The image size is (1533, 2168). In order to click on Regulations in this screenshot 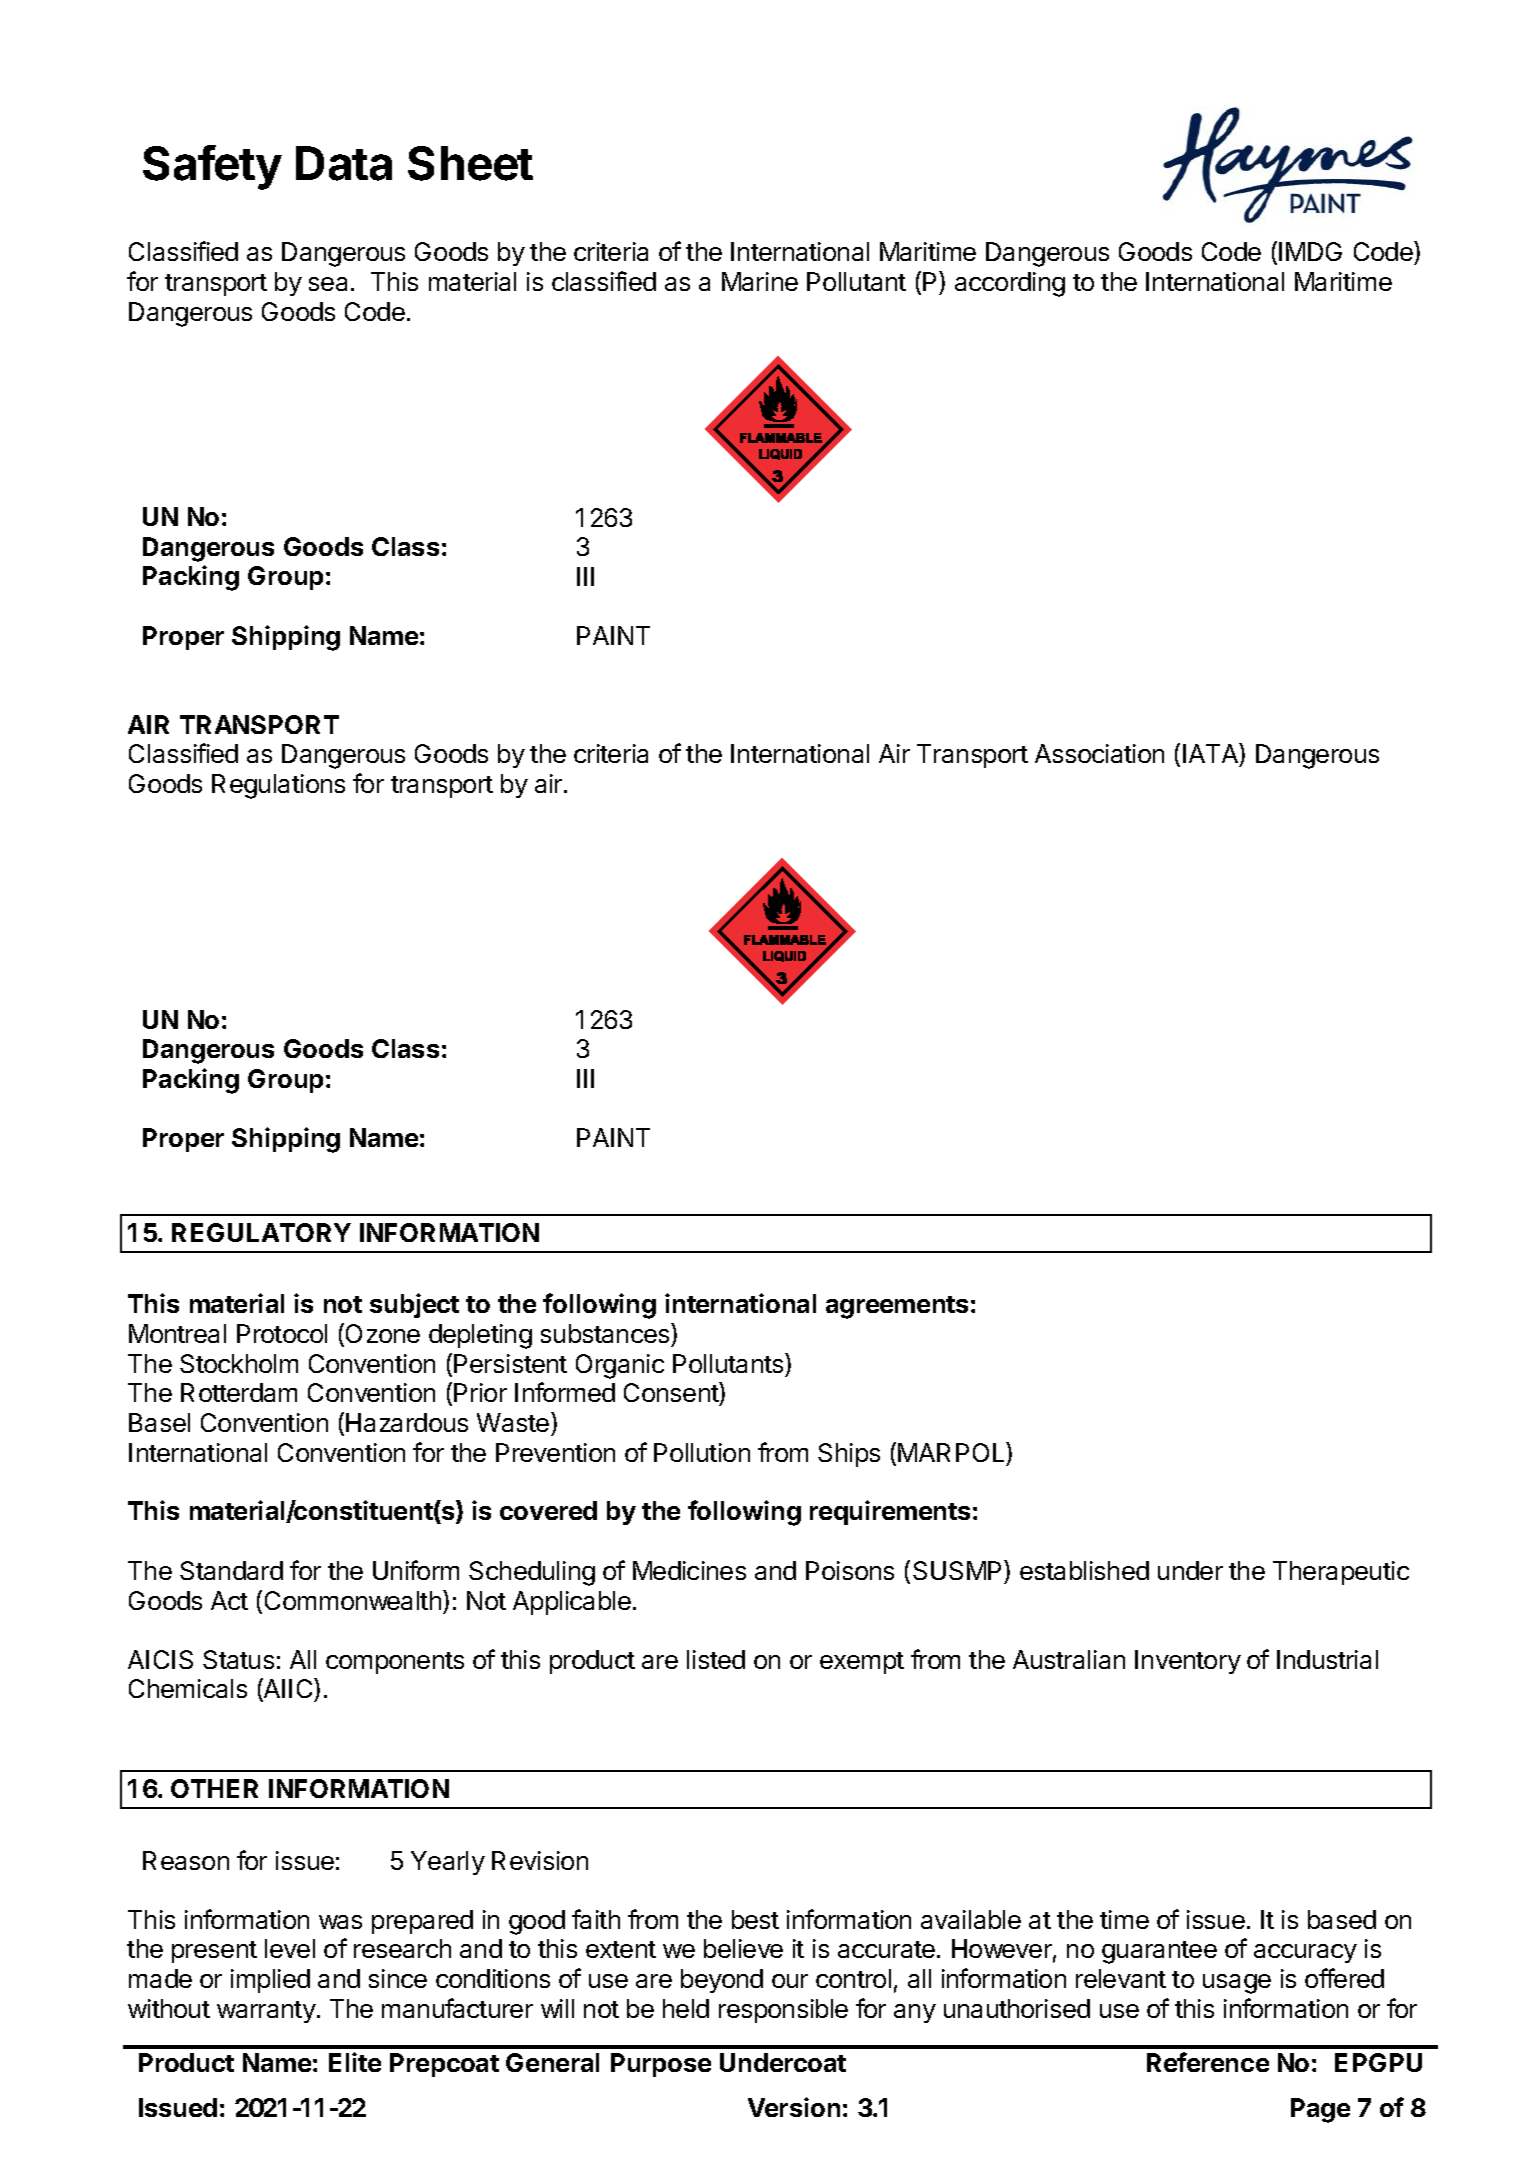, I will do `click(278, 786)`.
